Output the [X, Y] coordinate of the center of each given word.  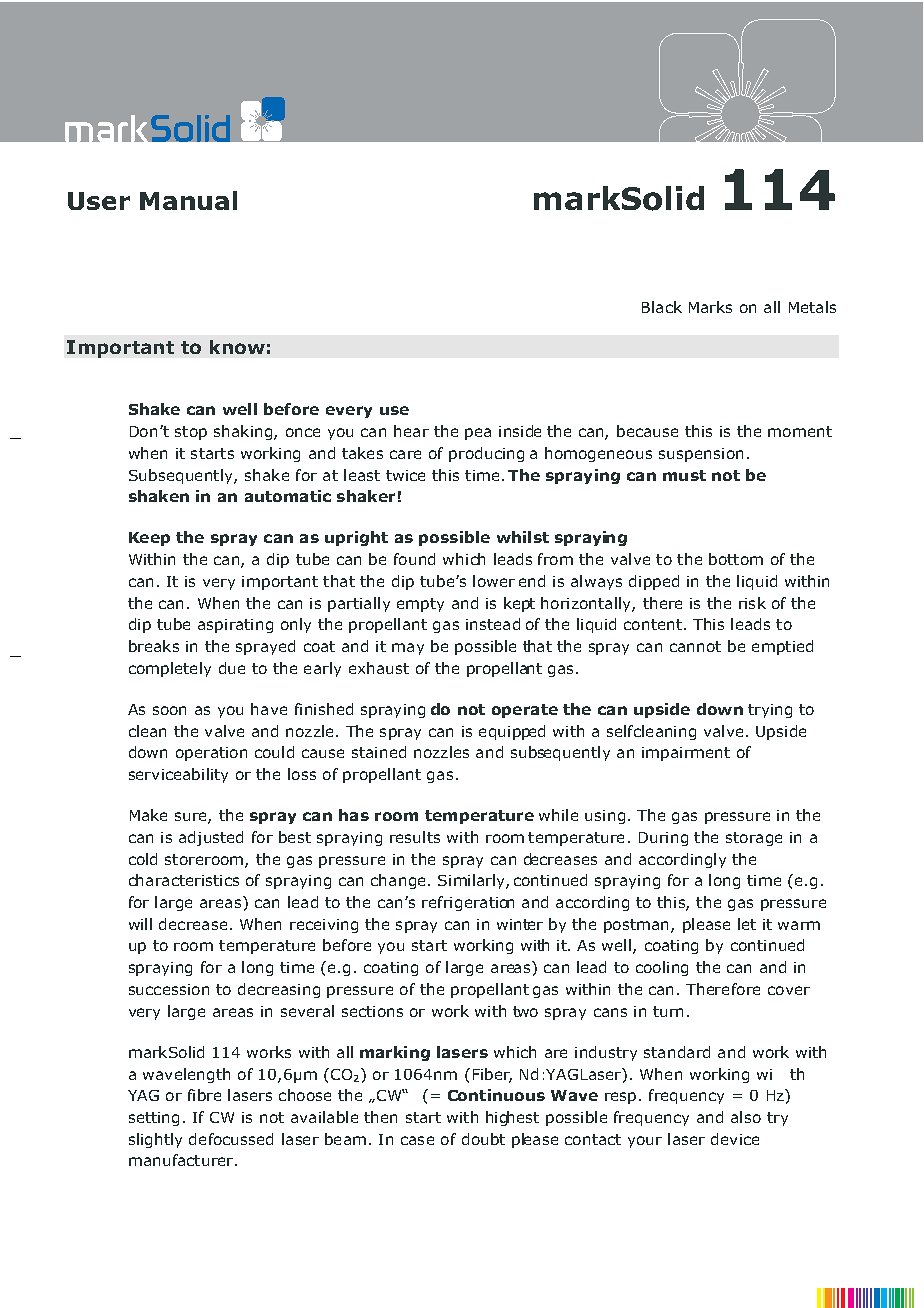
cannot [695, 646]
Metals [812, 307]
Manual [188, 200]
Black [662, 307]
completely [170, 669]
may [408, 649]
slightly [155, 1140]
